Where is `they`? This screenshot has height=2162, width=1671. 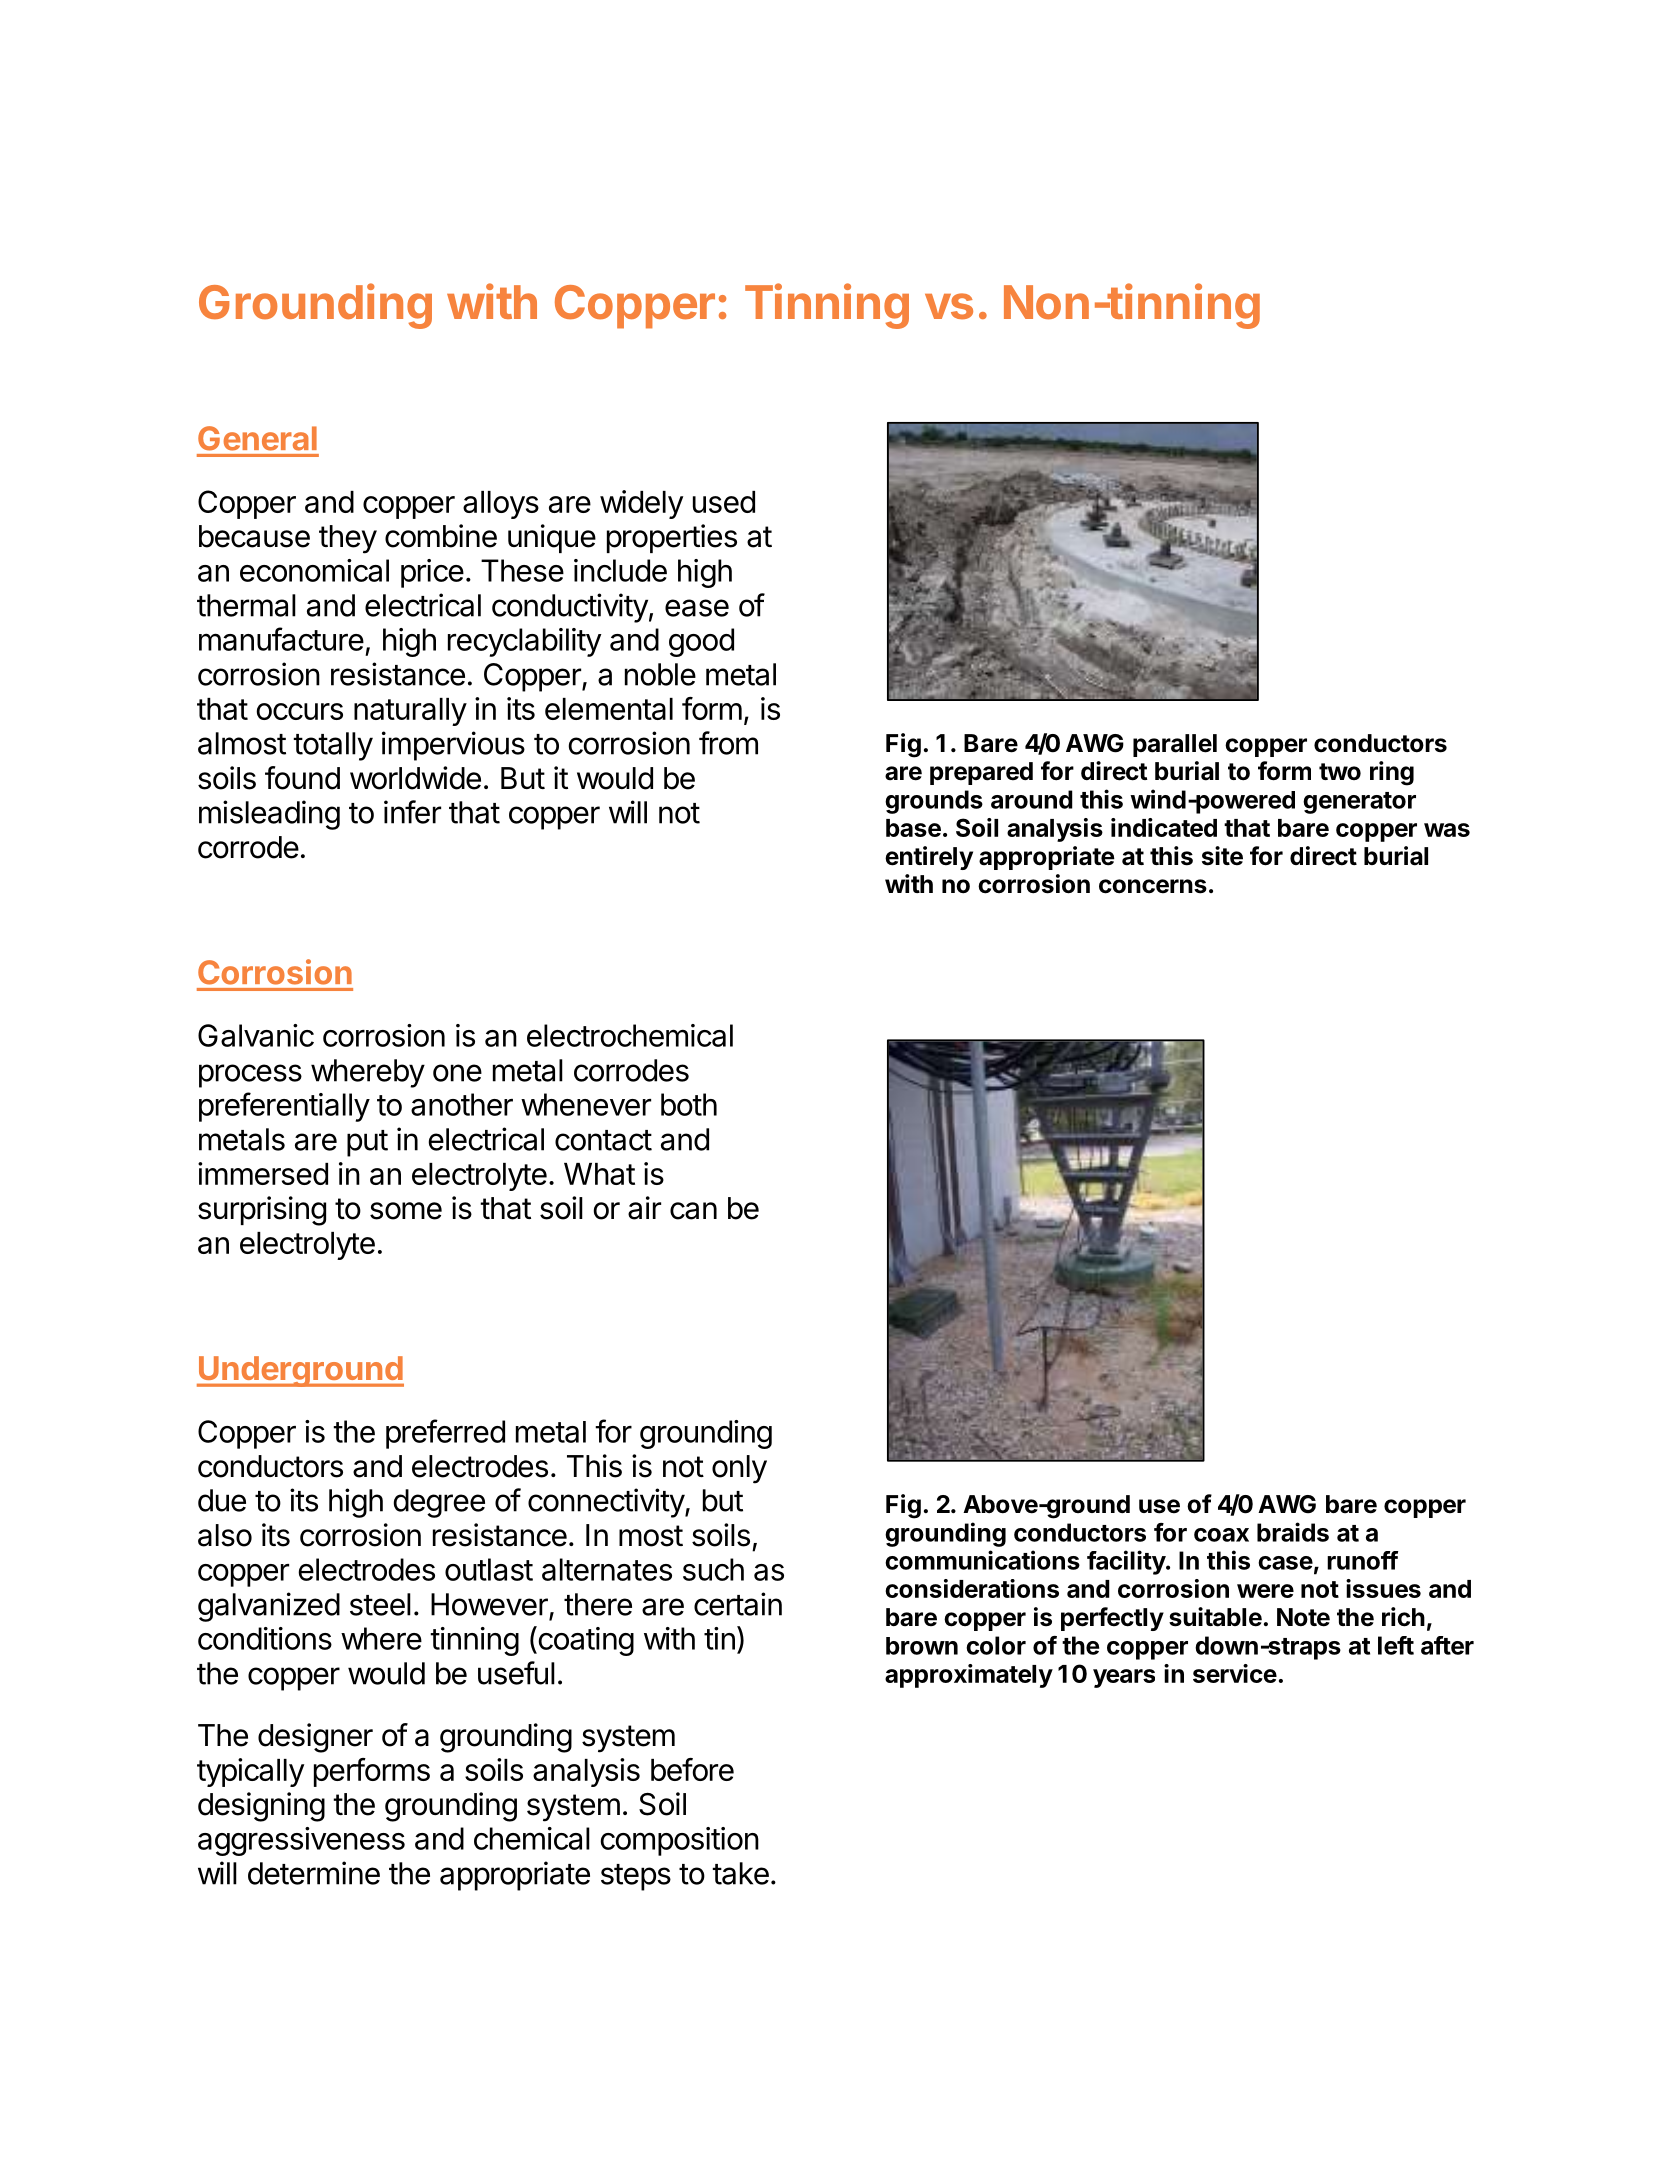
they is located at coordinates (348, 539).
